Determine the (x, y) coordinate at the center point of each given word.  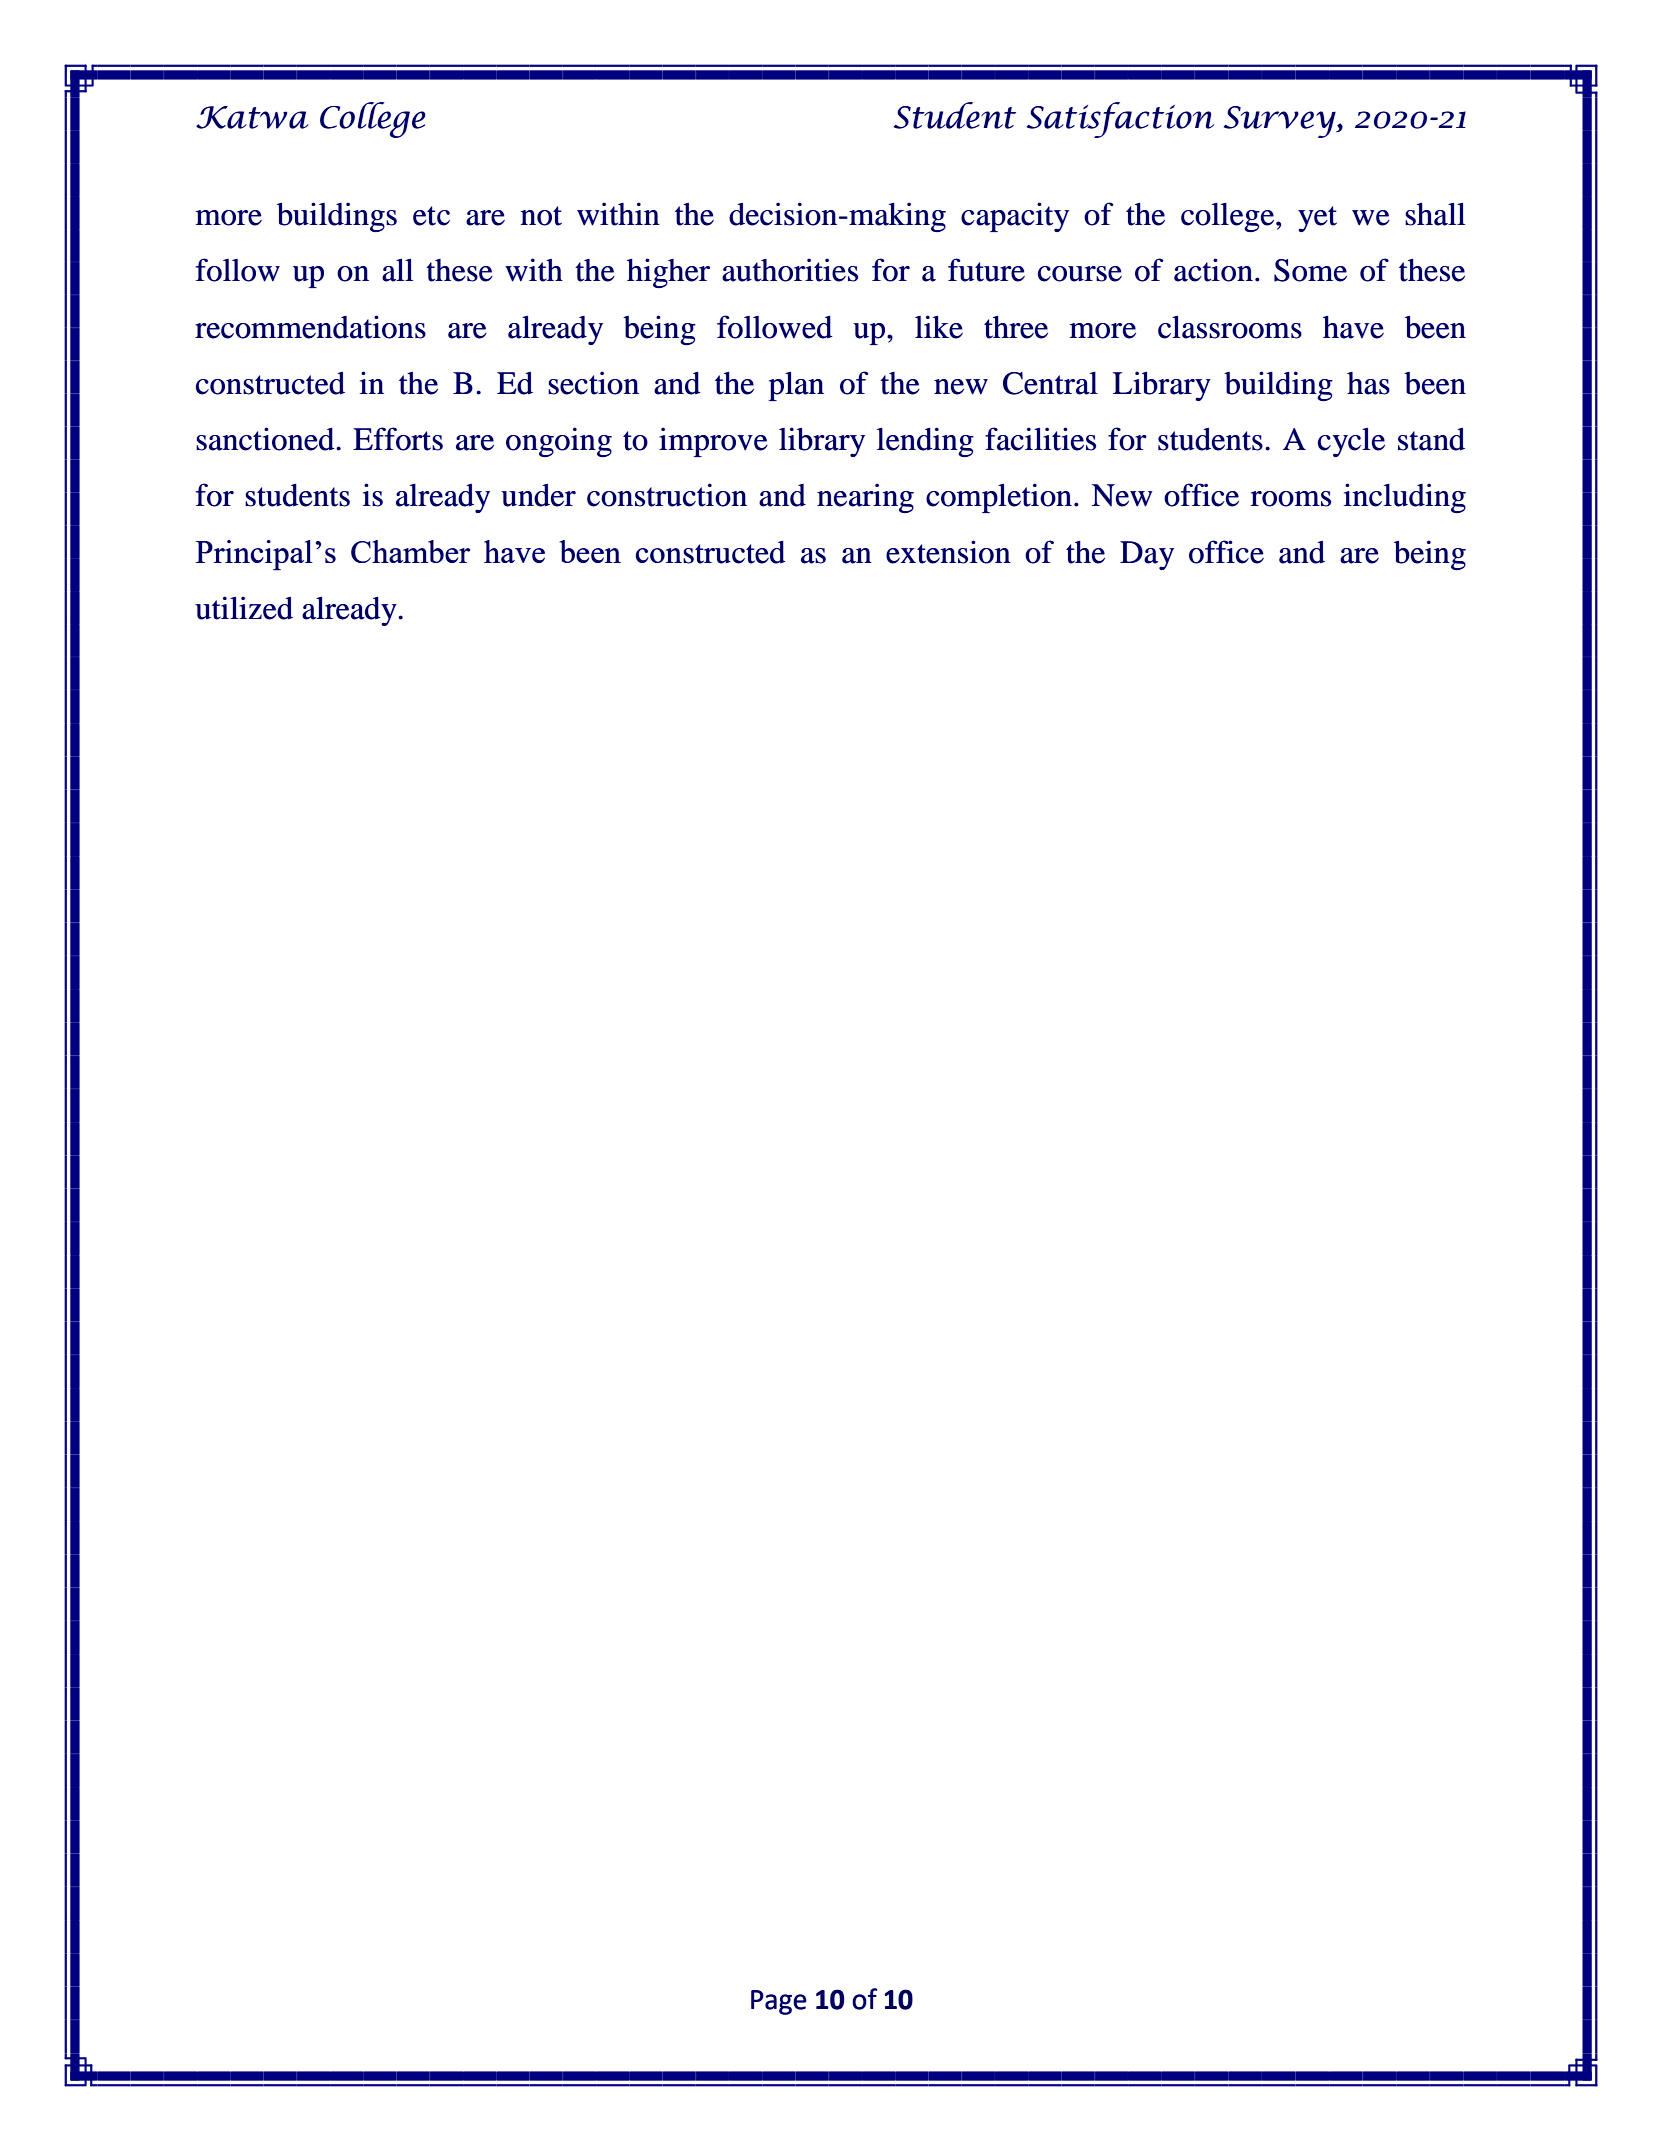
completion (1000, 498)
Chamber (410, 551)
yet (1317, 219)
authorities (790, 270)
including (1405, 498)
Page (779, 2002)
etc (431, 216)
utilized (244, 608)
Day (1147, 555)
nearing (865, 498)
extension (948, 552)
